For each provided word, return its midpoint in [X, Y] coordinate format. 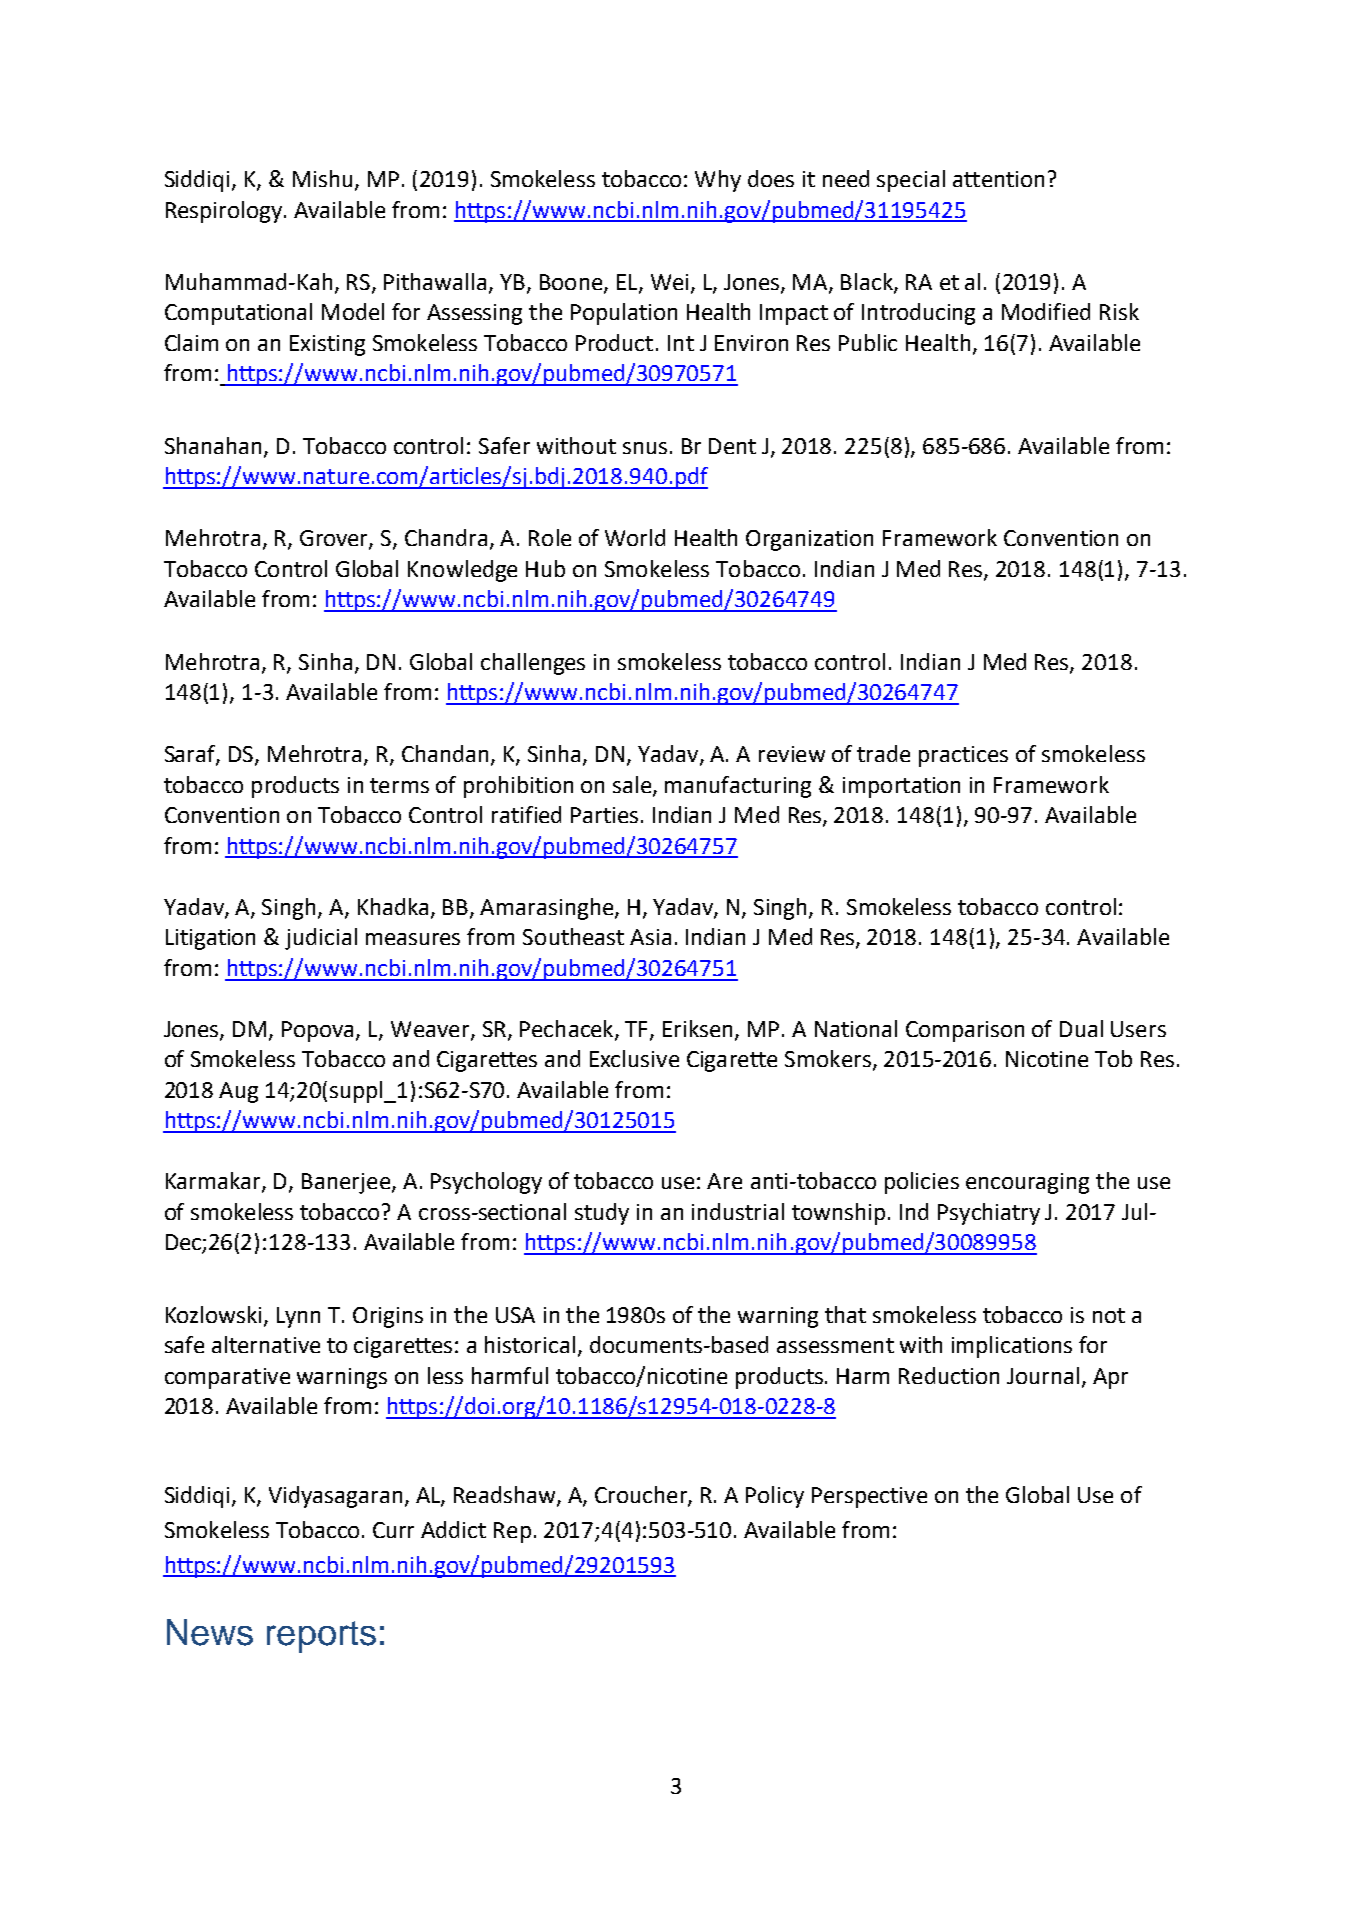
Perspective [869, 1497]
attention [998, 179]
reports [321, 1637]
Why [718, 181]
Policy [775, 1497]
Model [353, 311]
